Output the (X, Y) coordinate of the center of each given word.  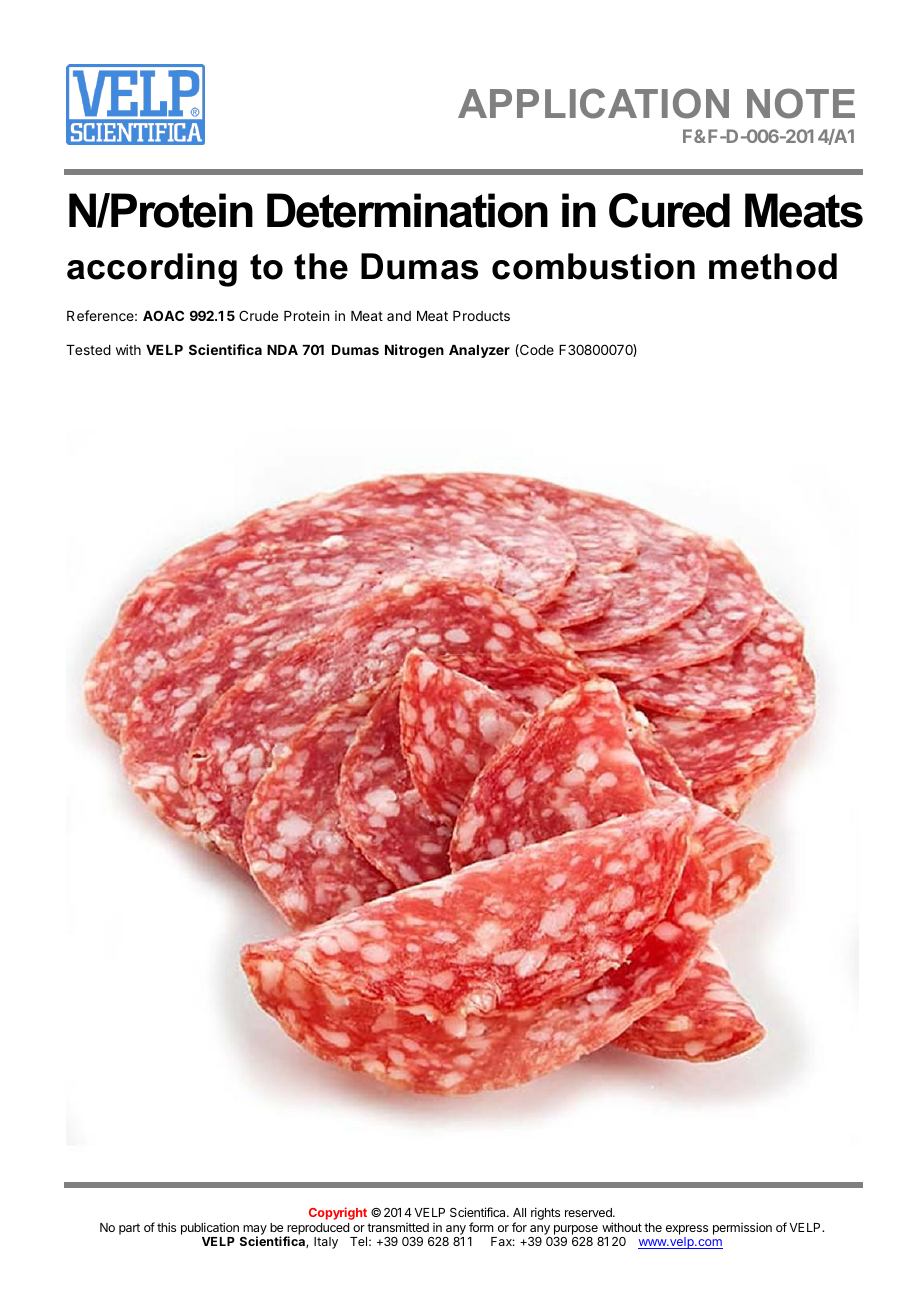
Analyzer (479, 351)
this (166, 1227)
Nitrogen (414, 351)
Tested (88, 350)
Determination (407, 210)
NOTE (801, 103)
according (152, 270)
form (481, 1227)
